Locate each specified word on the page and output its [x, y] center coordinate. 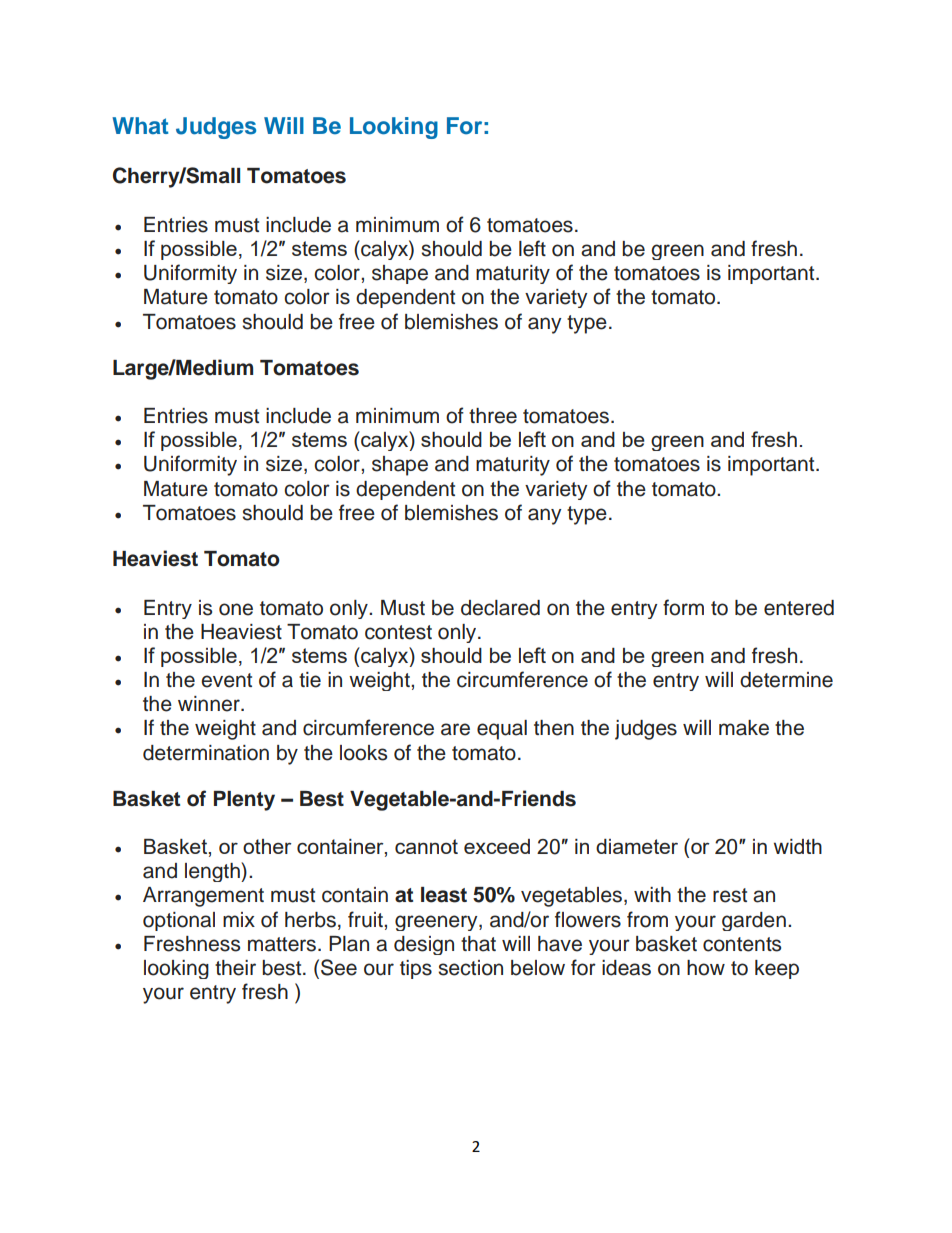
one [236, 609]
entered [799, 608]
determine [786, 680]
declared [500, 608]
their [235, 968]
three [493, 416]
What [140, 126]
